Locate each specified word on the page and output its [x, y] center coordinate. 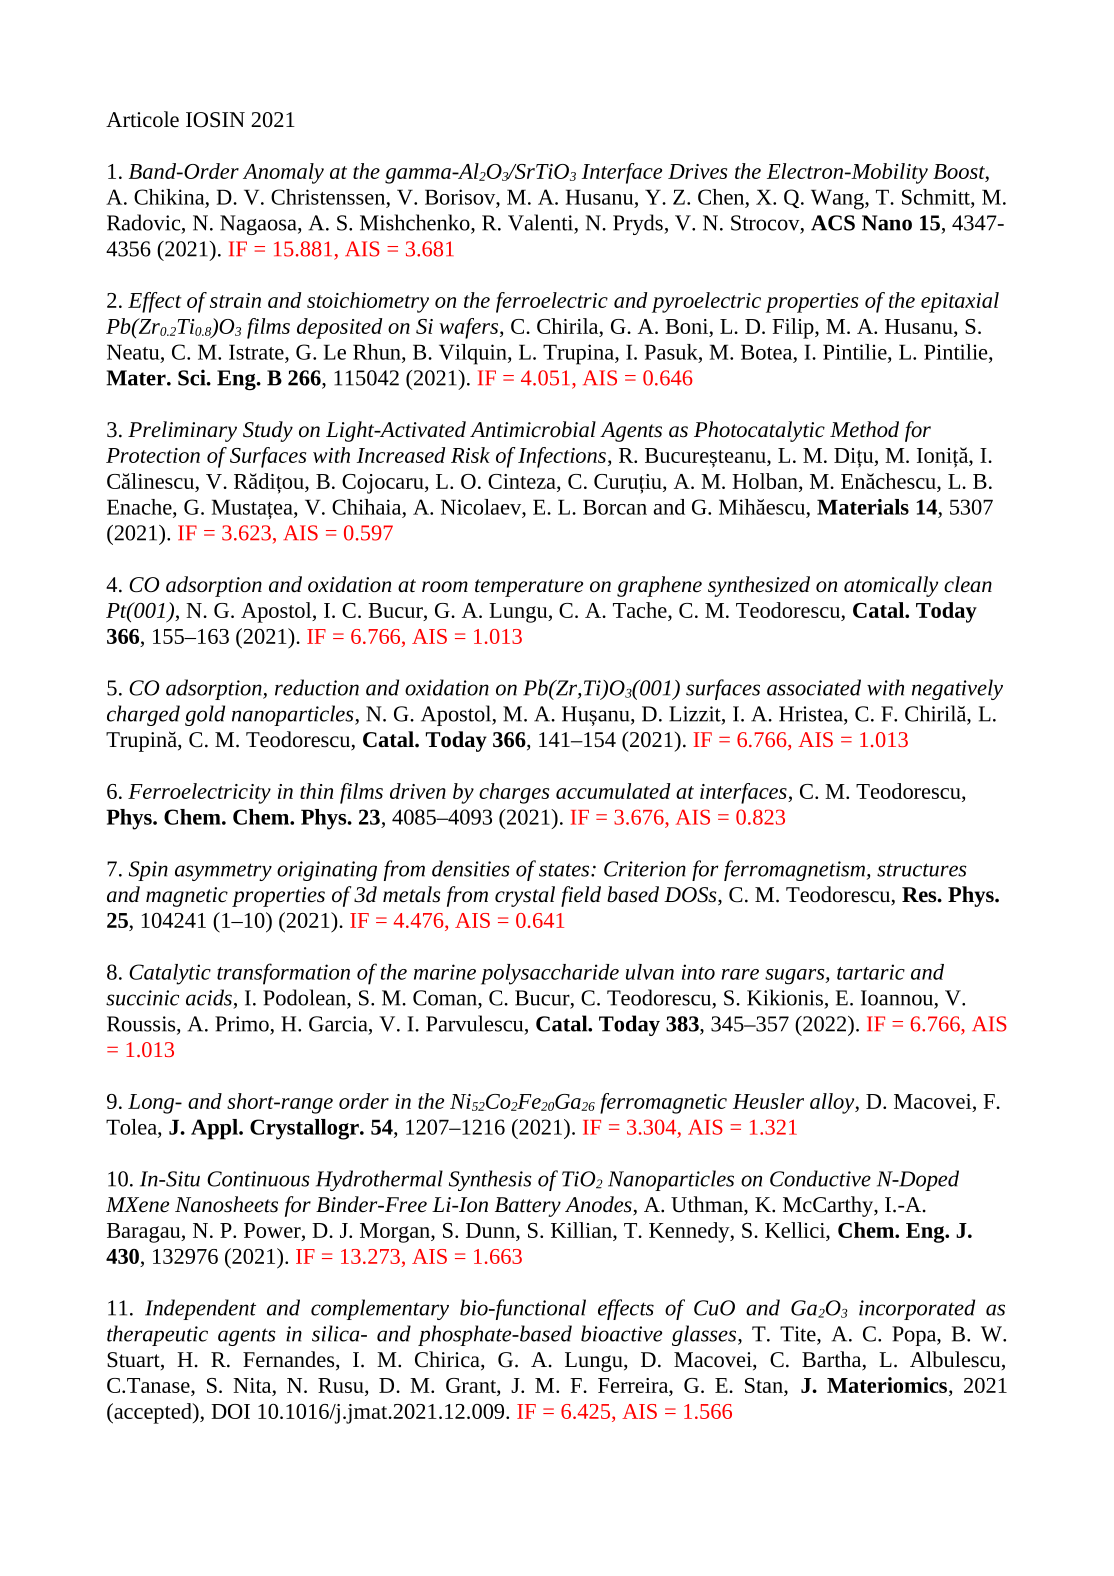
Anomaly [283, 173]
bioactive [621, 1333]
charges [514, 793]
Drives [697, 171]
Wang [838, 199]
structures [922, 870]
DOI [230, 1411]
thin [316, 791]
